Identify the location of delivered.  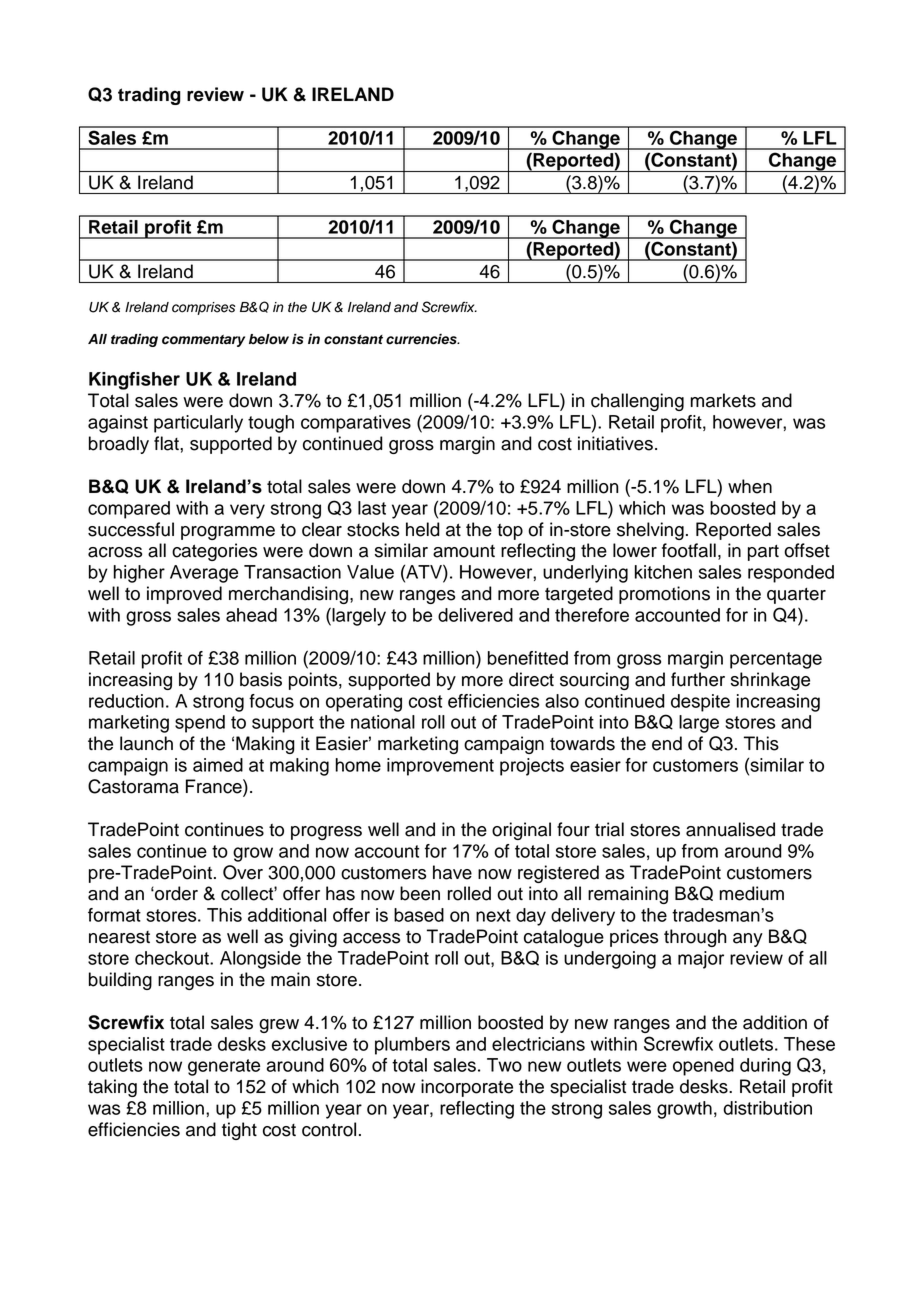
(475, 615).
